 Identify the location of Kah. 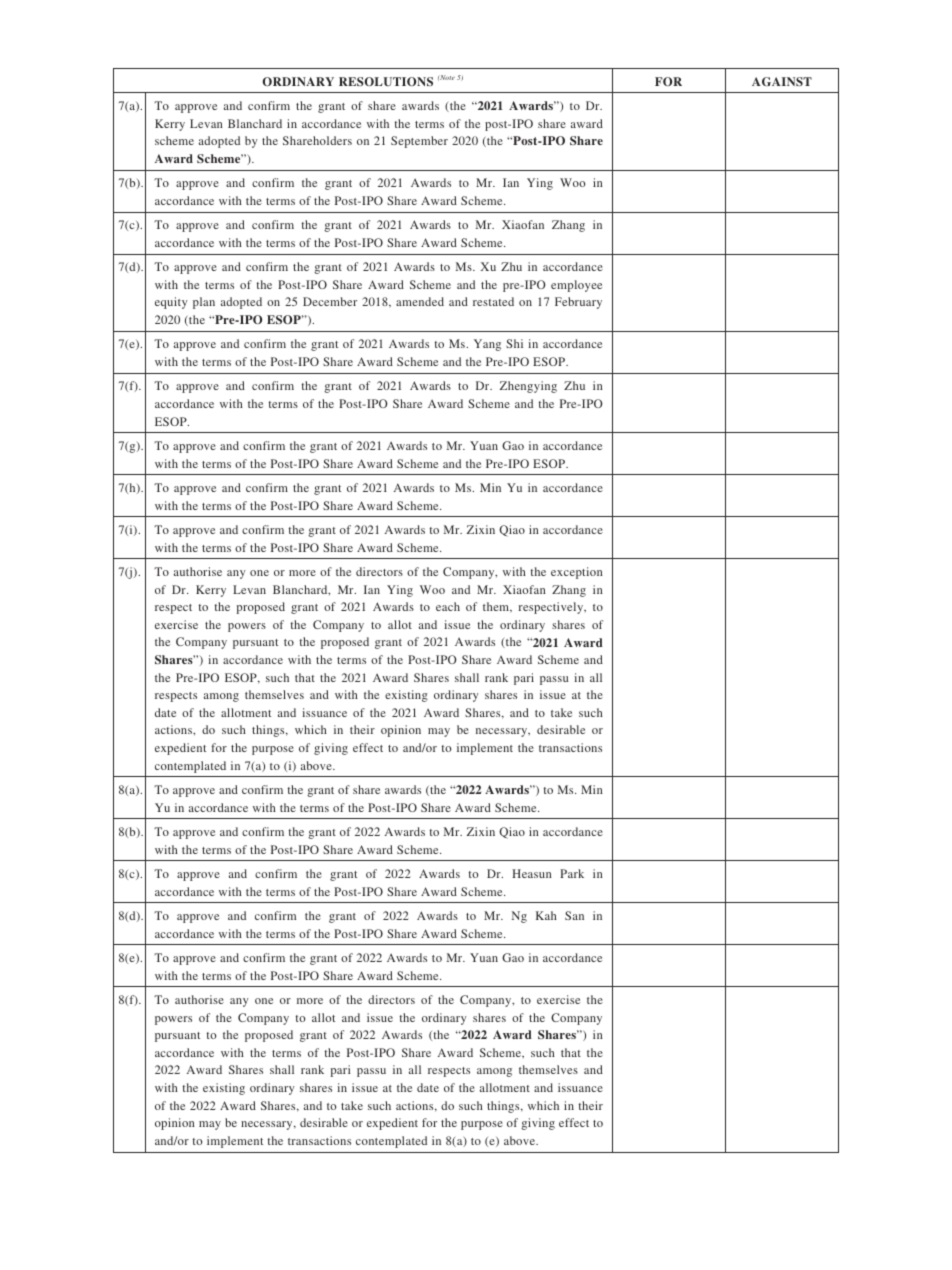
(546, 915).
